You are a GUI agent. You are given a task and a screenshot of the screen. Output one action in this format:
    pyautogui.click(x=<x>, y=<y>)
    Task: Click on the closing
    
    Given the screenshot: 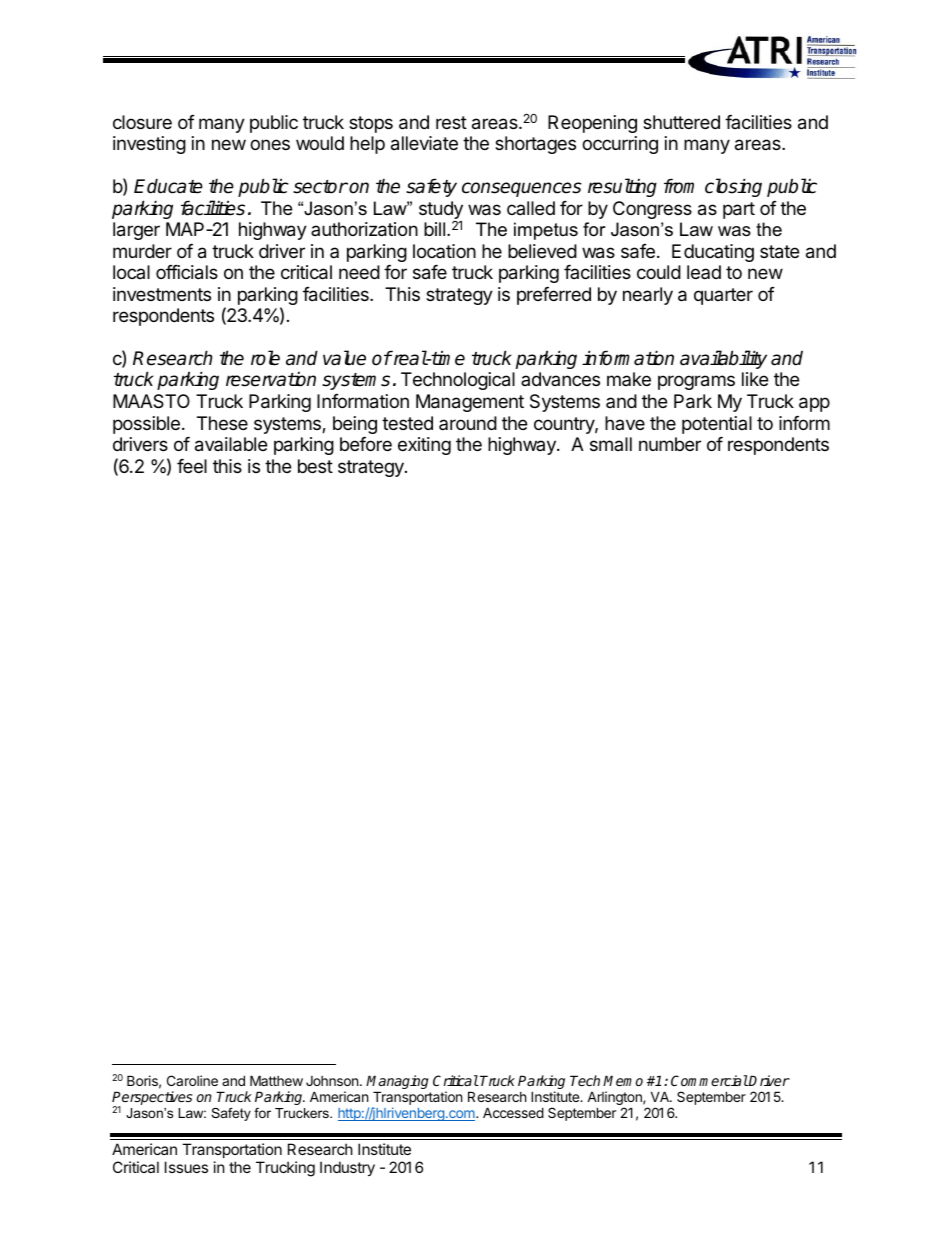 What is the action you would take?
    pyautogui.click(x=733, y=187)
